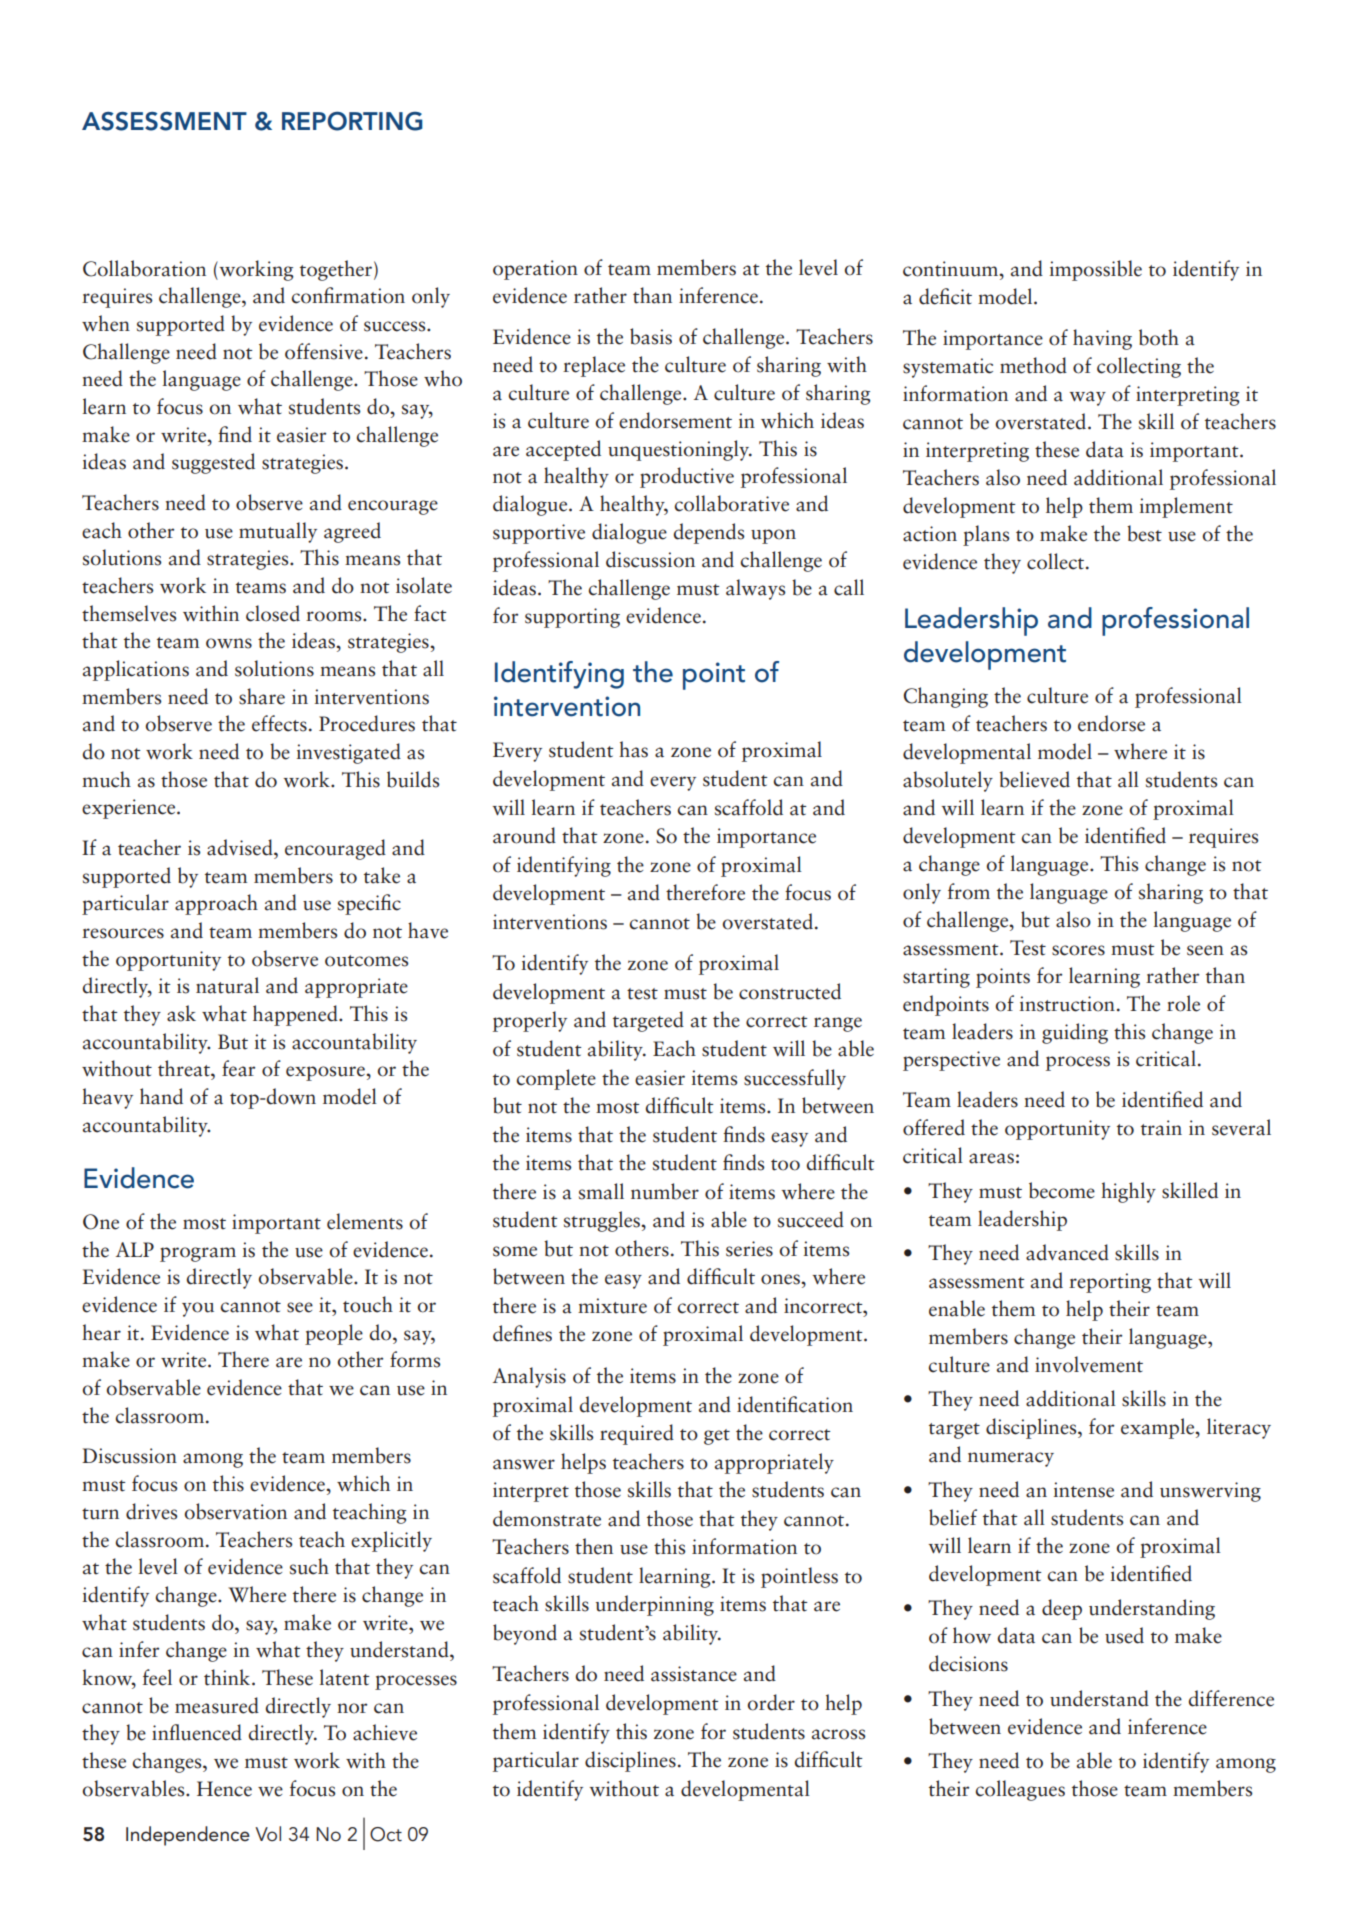 The height and width of the screenshot is (1926, 1361). Describe the element at coordinates (556, 1079) in the screenshot. I see `complete` at that location.
